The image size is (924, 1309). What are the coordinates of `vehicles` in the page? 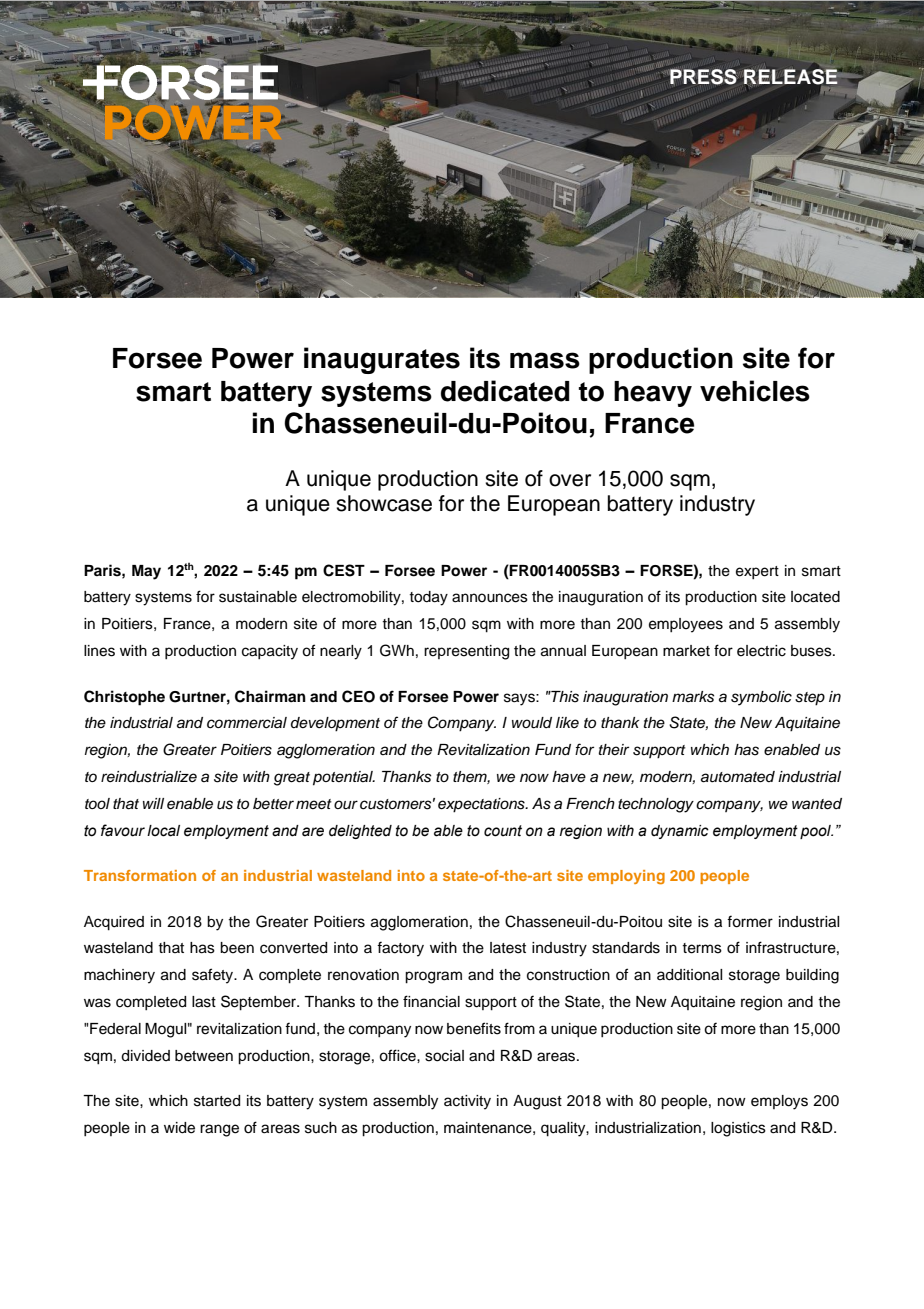 It's located at (755, 391).
